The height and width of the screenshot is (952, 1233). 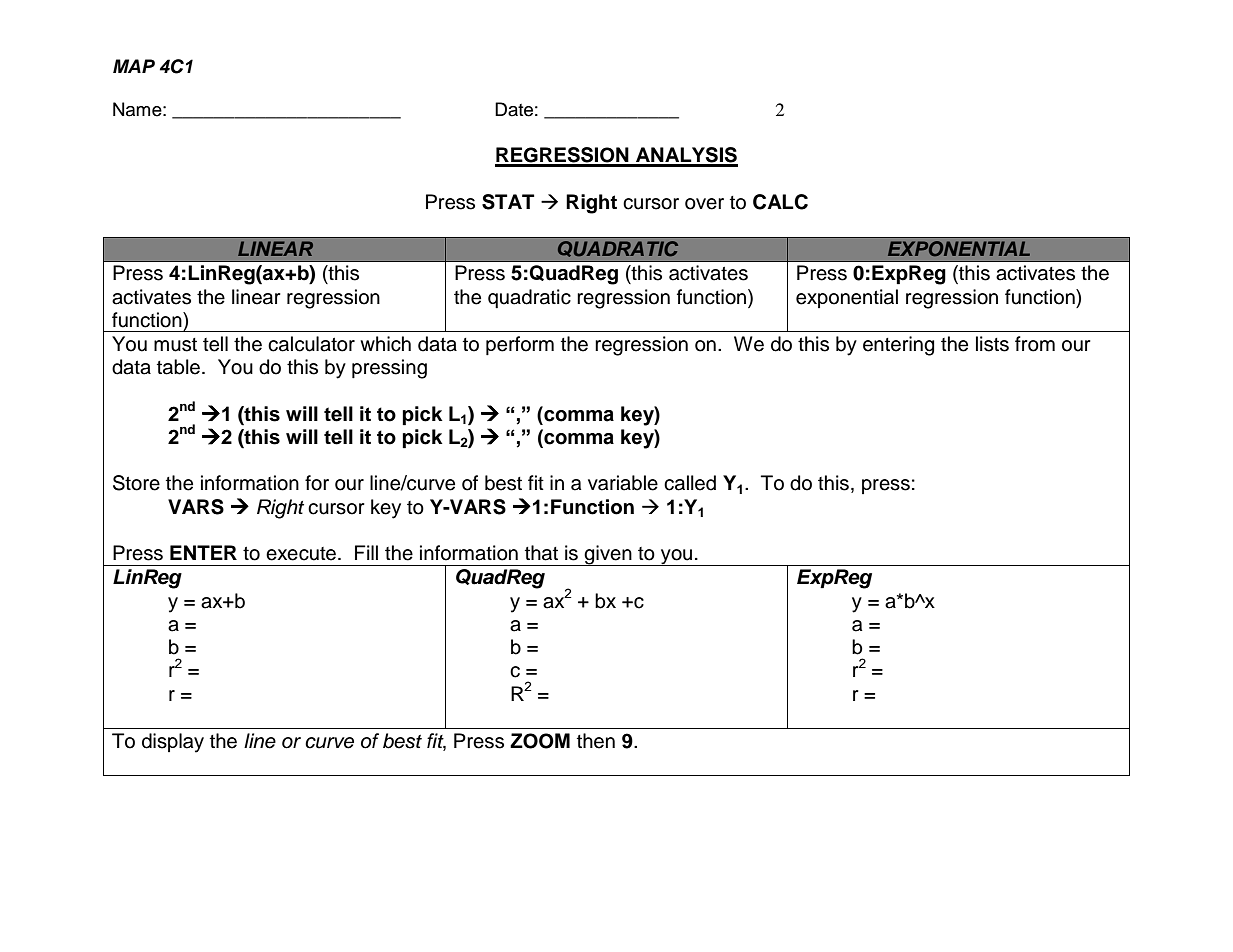 What do you see at coordinates (134, 66) in the screenshot?
I see `MAP` at bounding box center [134, 66].
